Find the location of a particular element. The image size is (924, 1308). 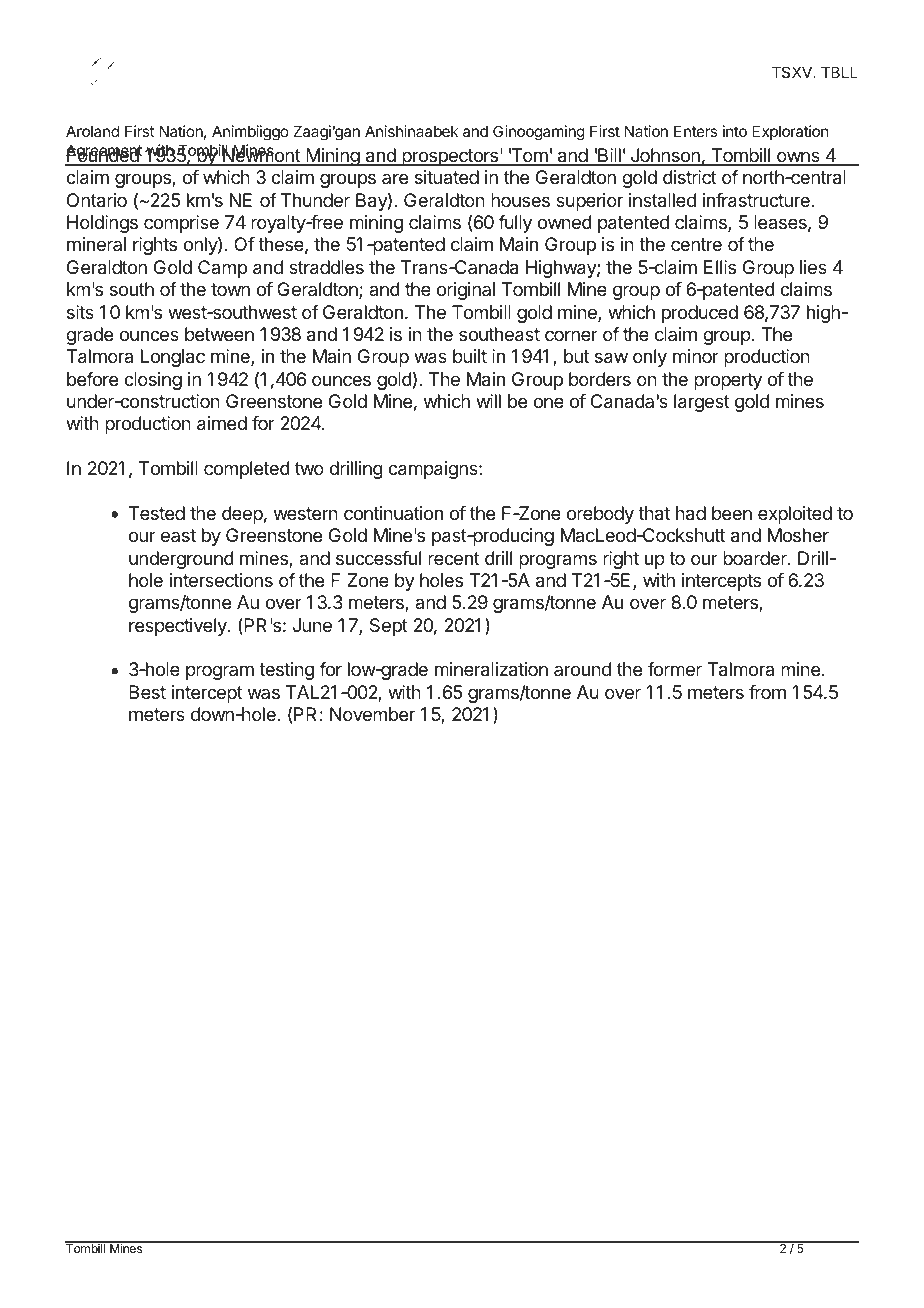

around is located at coordinates (582, 669).
